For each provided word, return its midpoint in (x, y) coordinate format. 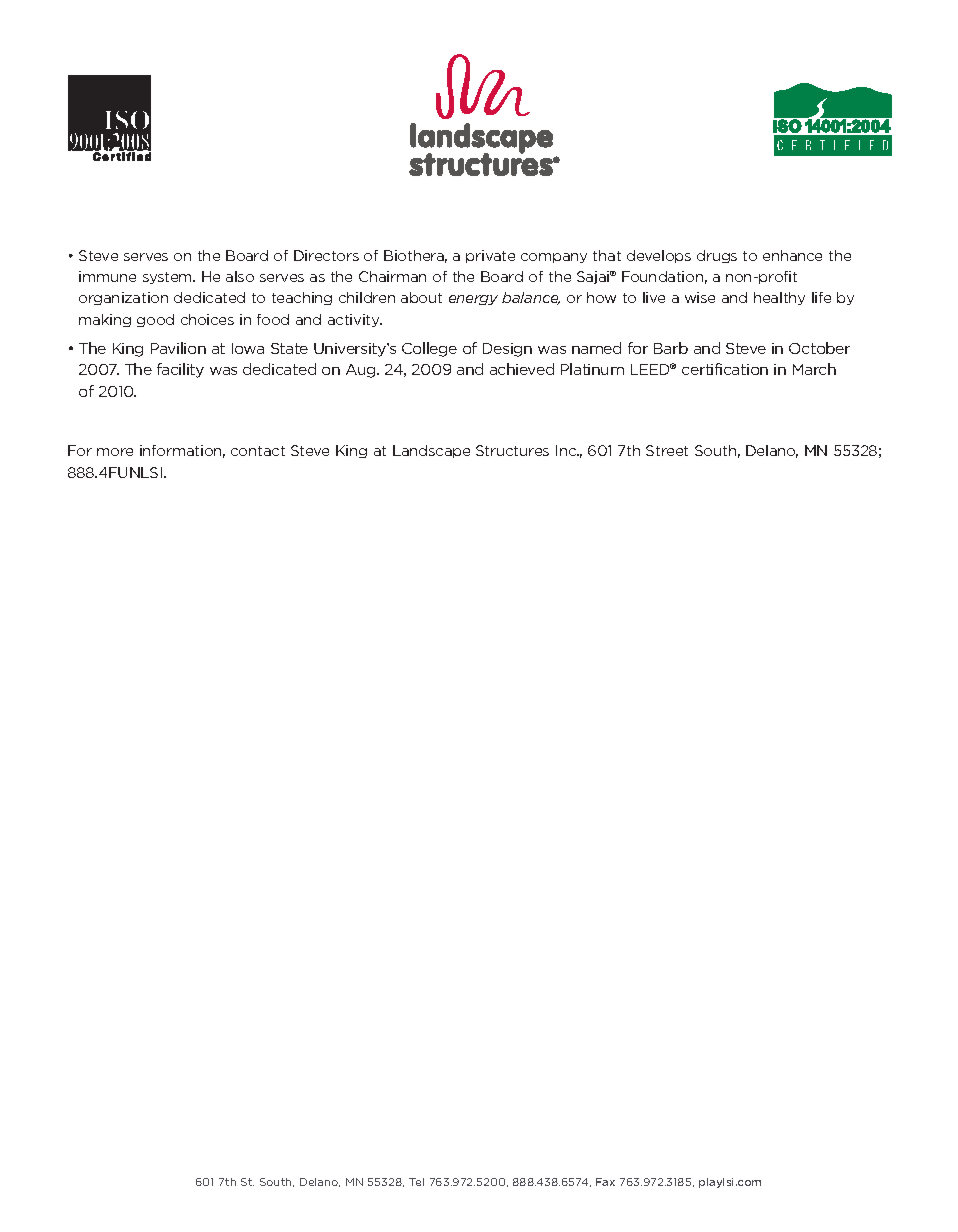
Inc (567, 450)
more (115, 452)
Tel (416, 1182)
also (240, 276)
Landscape (431, 451)
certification (725, 369)
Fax (605, 1182)
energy (473, 300)
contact (258, 451)
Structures (512, 450)
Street (667, 450)
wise (700, 297)
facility (180, 370)
